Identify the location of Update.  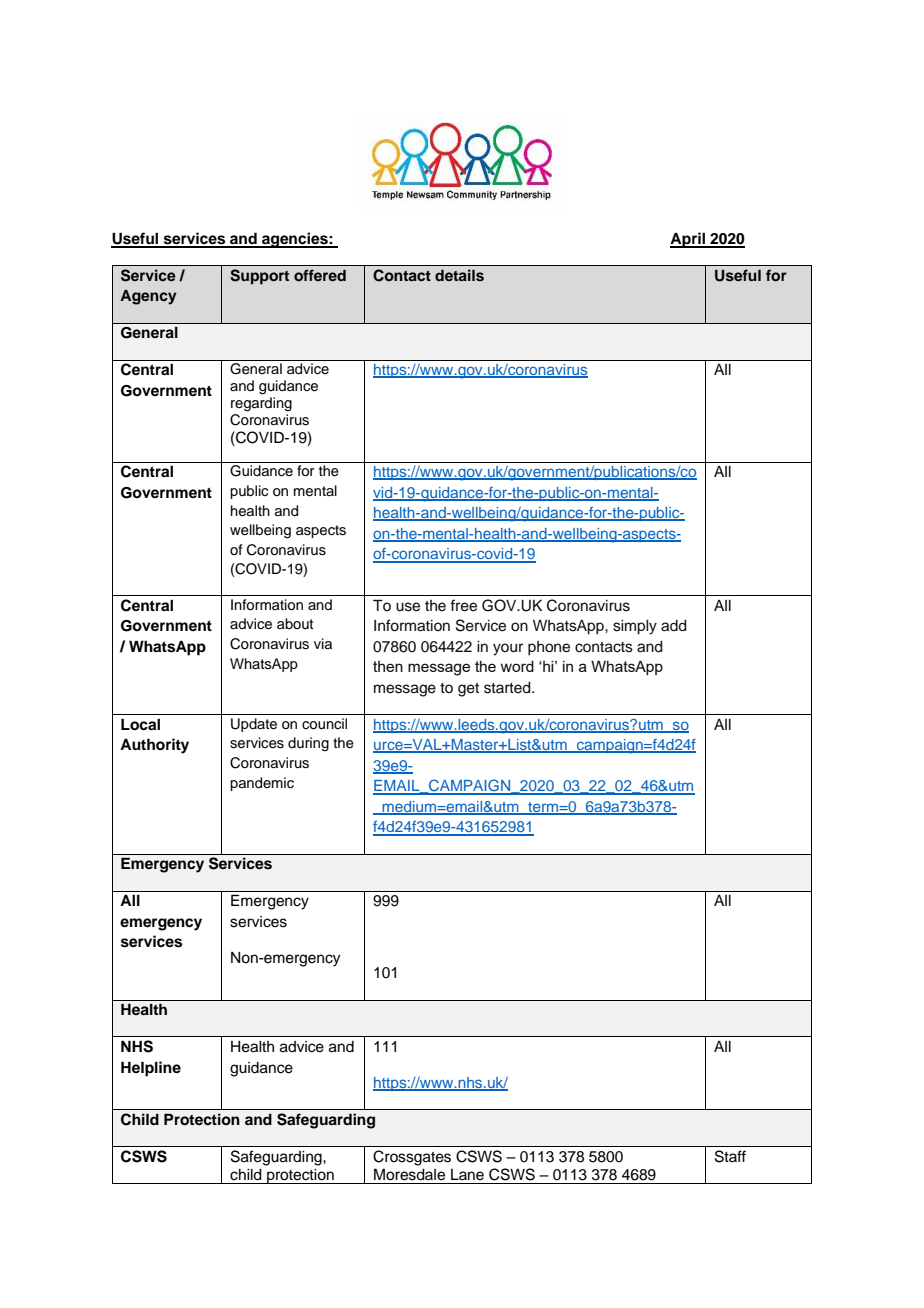
(254, 725).
